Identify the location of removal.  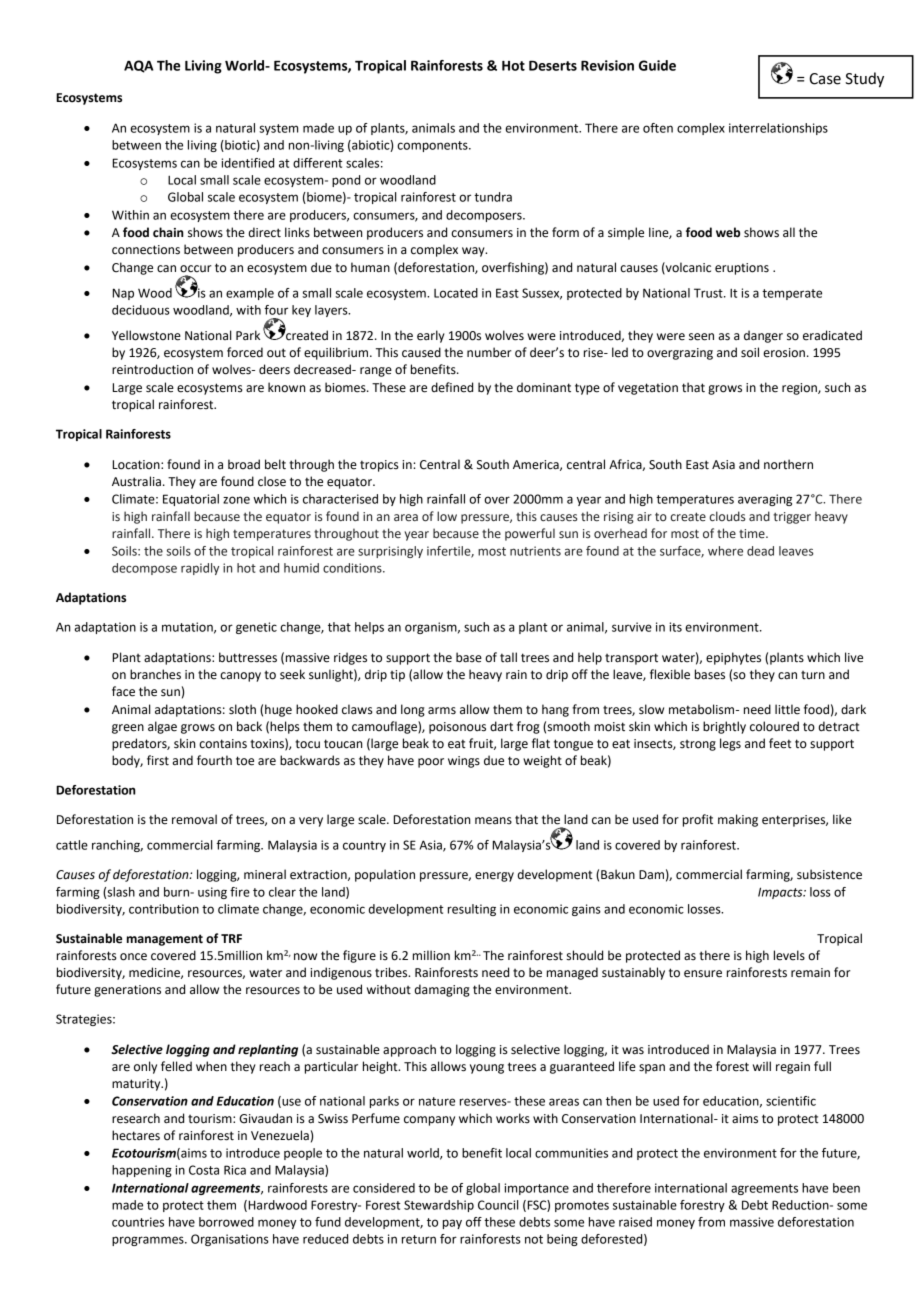
(194, 819).
